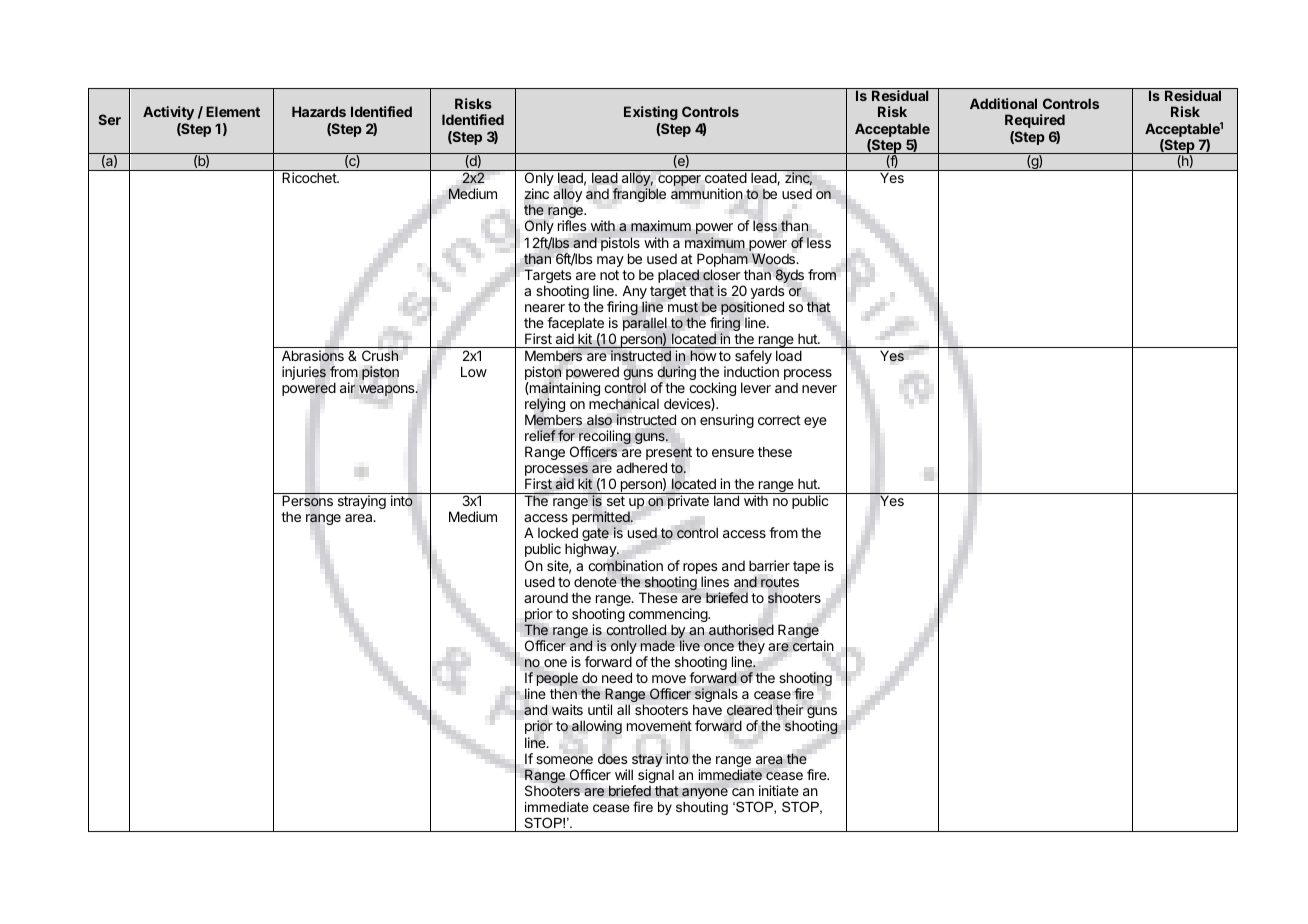 Image resolution: width=1308 pixels, height=924 pixels. What do you see at coordinates (651, 113) in the screenshot?
I see `Existing` at bounding box center [651, 113].
